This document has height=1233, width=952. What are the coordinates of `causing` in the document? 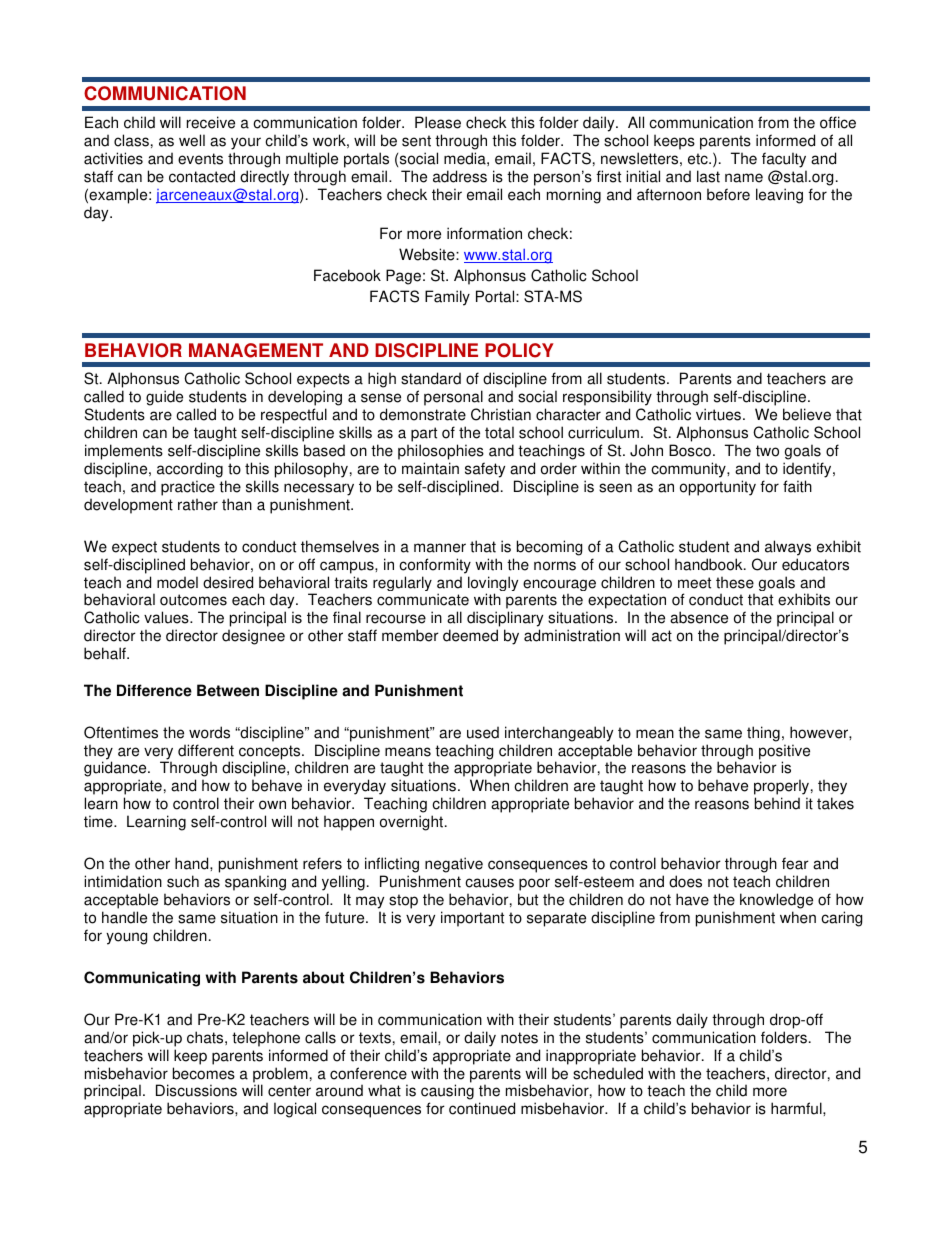 It's located at (447, 1093).
